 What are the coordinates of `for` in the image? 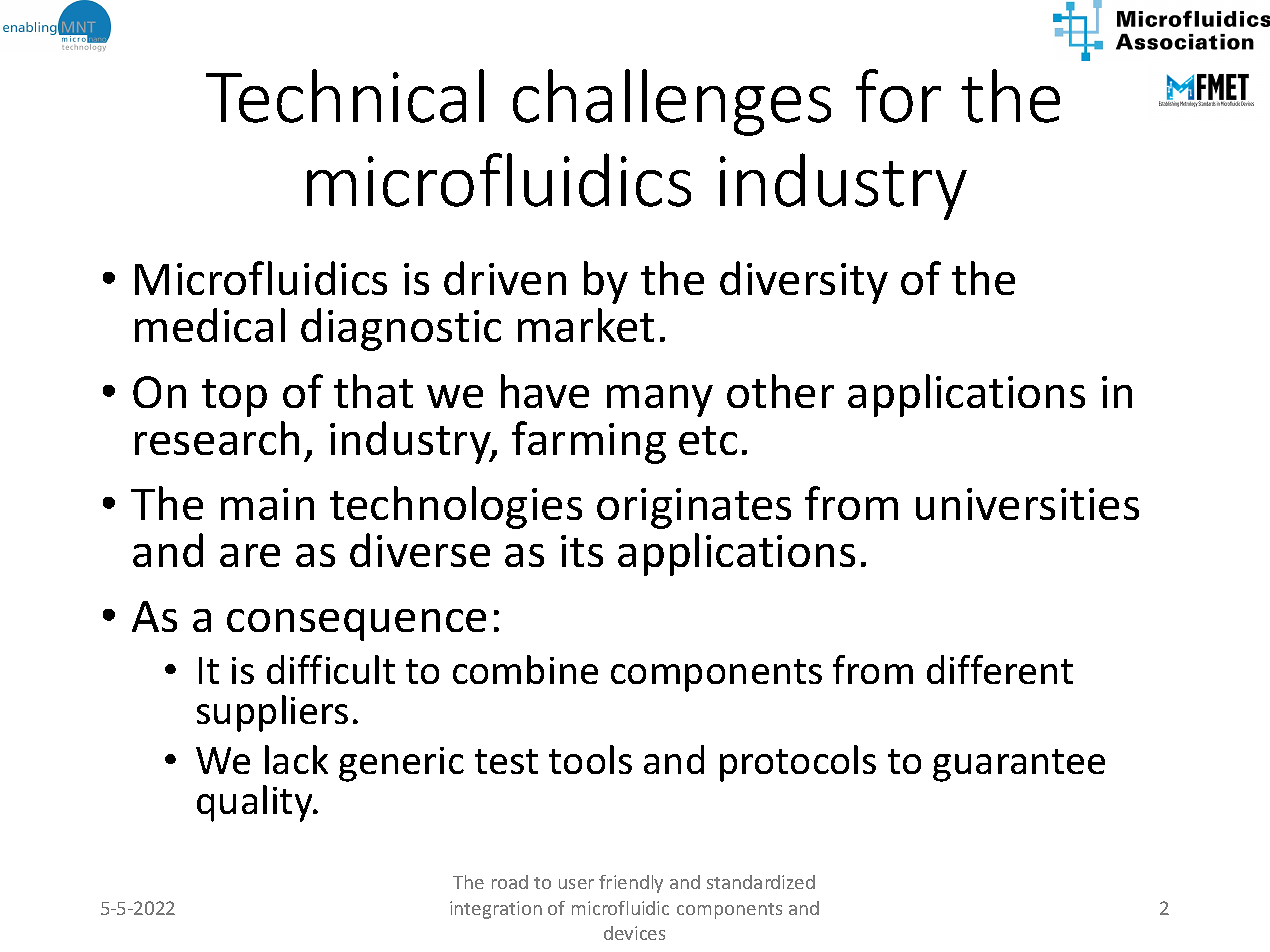 It's located at (898, 96).
